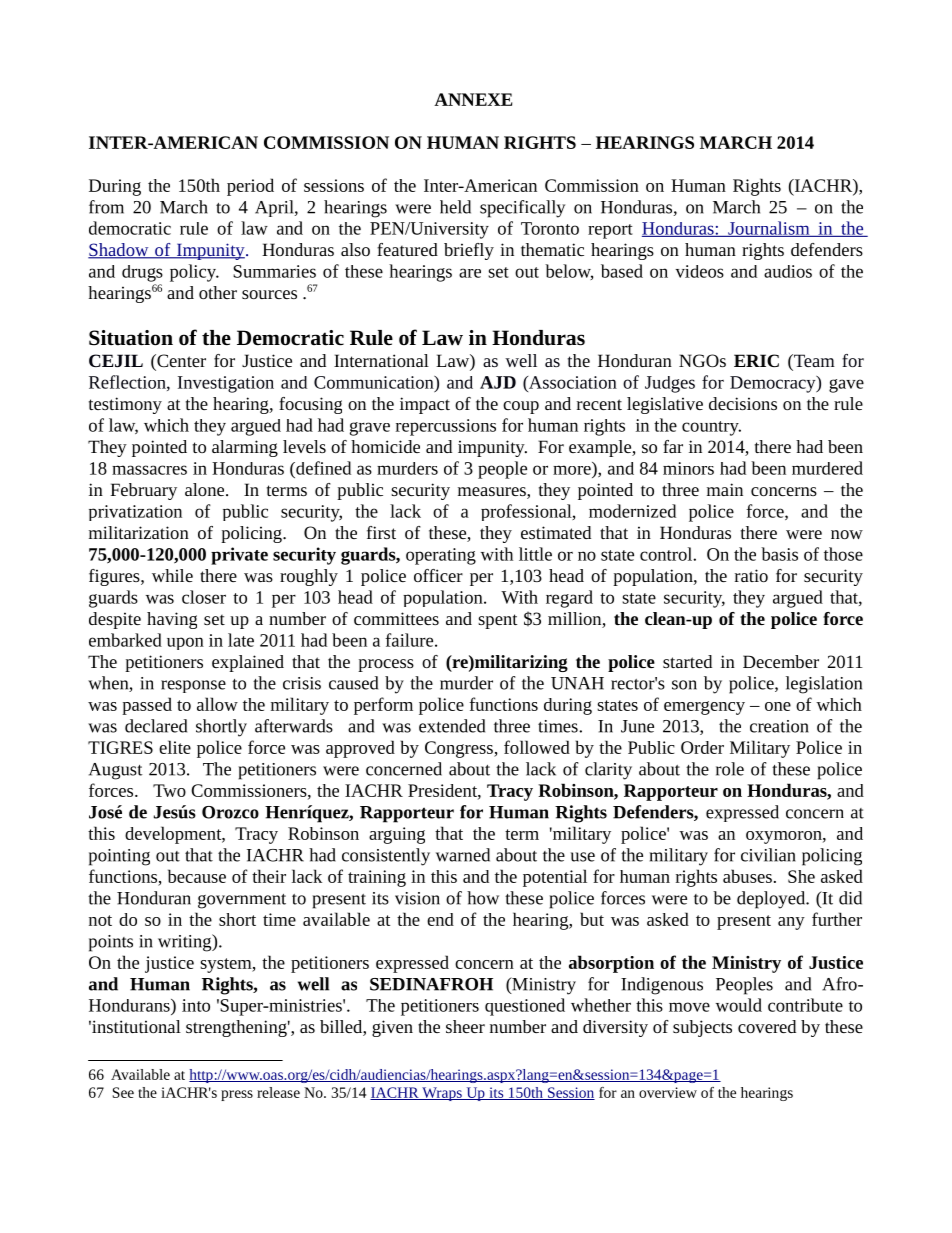 Image resolution: width=952 pixels, height=1233 pixels. Describe the element at coordinates (204, 597) in the image. I see `closer` at that location.
